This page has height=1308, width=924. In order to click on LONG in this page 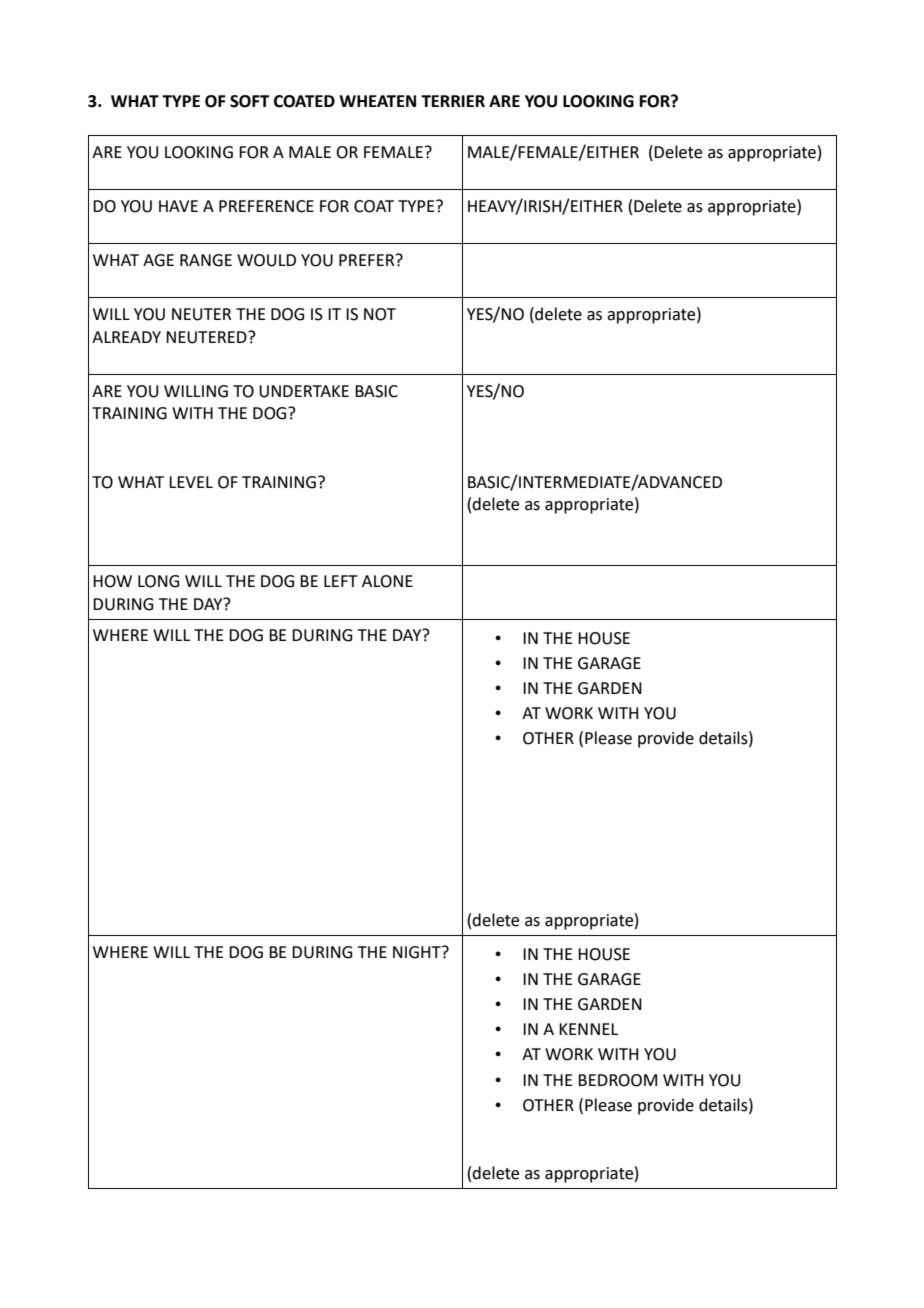, I will do `click(158, 581)`.
